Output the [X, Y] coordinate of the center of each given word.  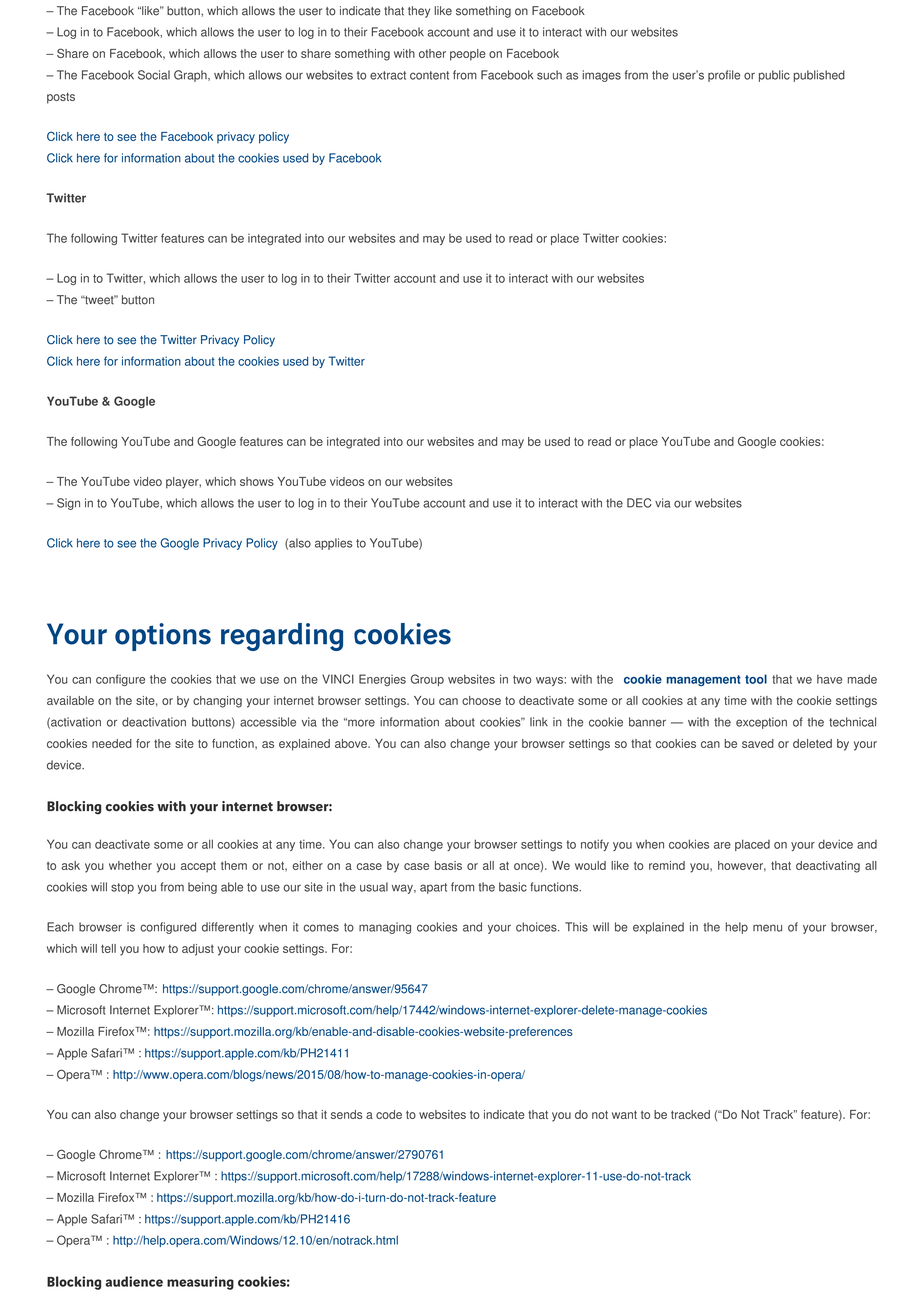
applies [333, 544]
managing [385, 928]
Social [154, 75]
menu [767, 928]
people [468, 55]
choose [481, 700]
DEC [639, 503]
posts [61, 98]
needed [112, 743]
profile [724, 76]
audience [134, 1281]
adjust [198, 950]
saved [758, 743]
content [429, 75]
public [774, 76]
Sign [68, 504]
